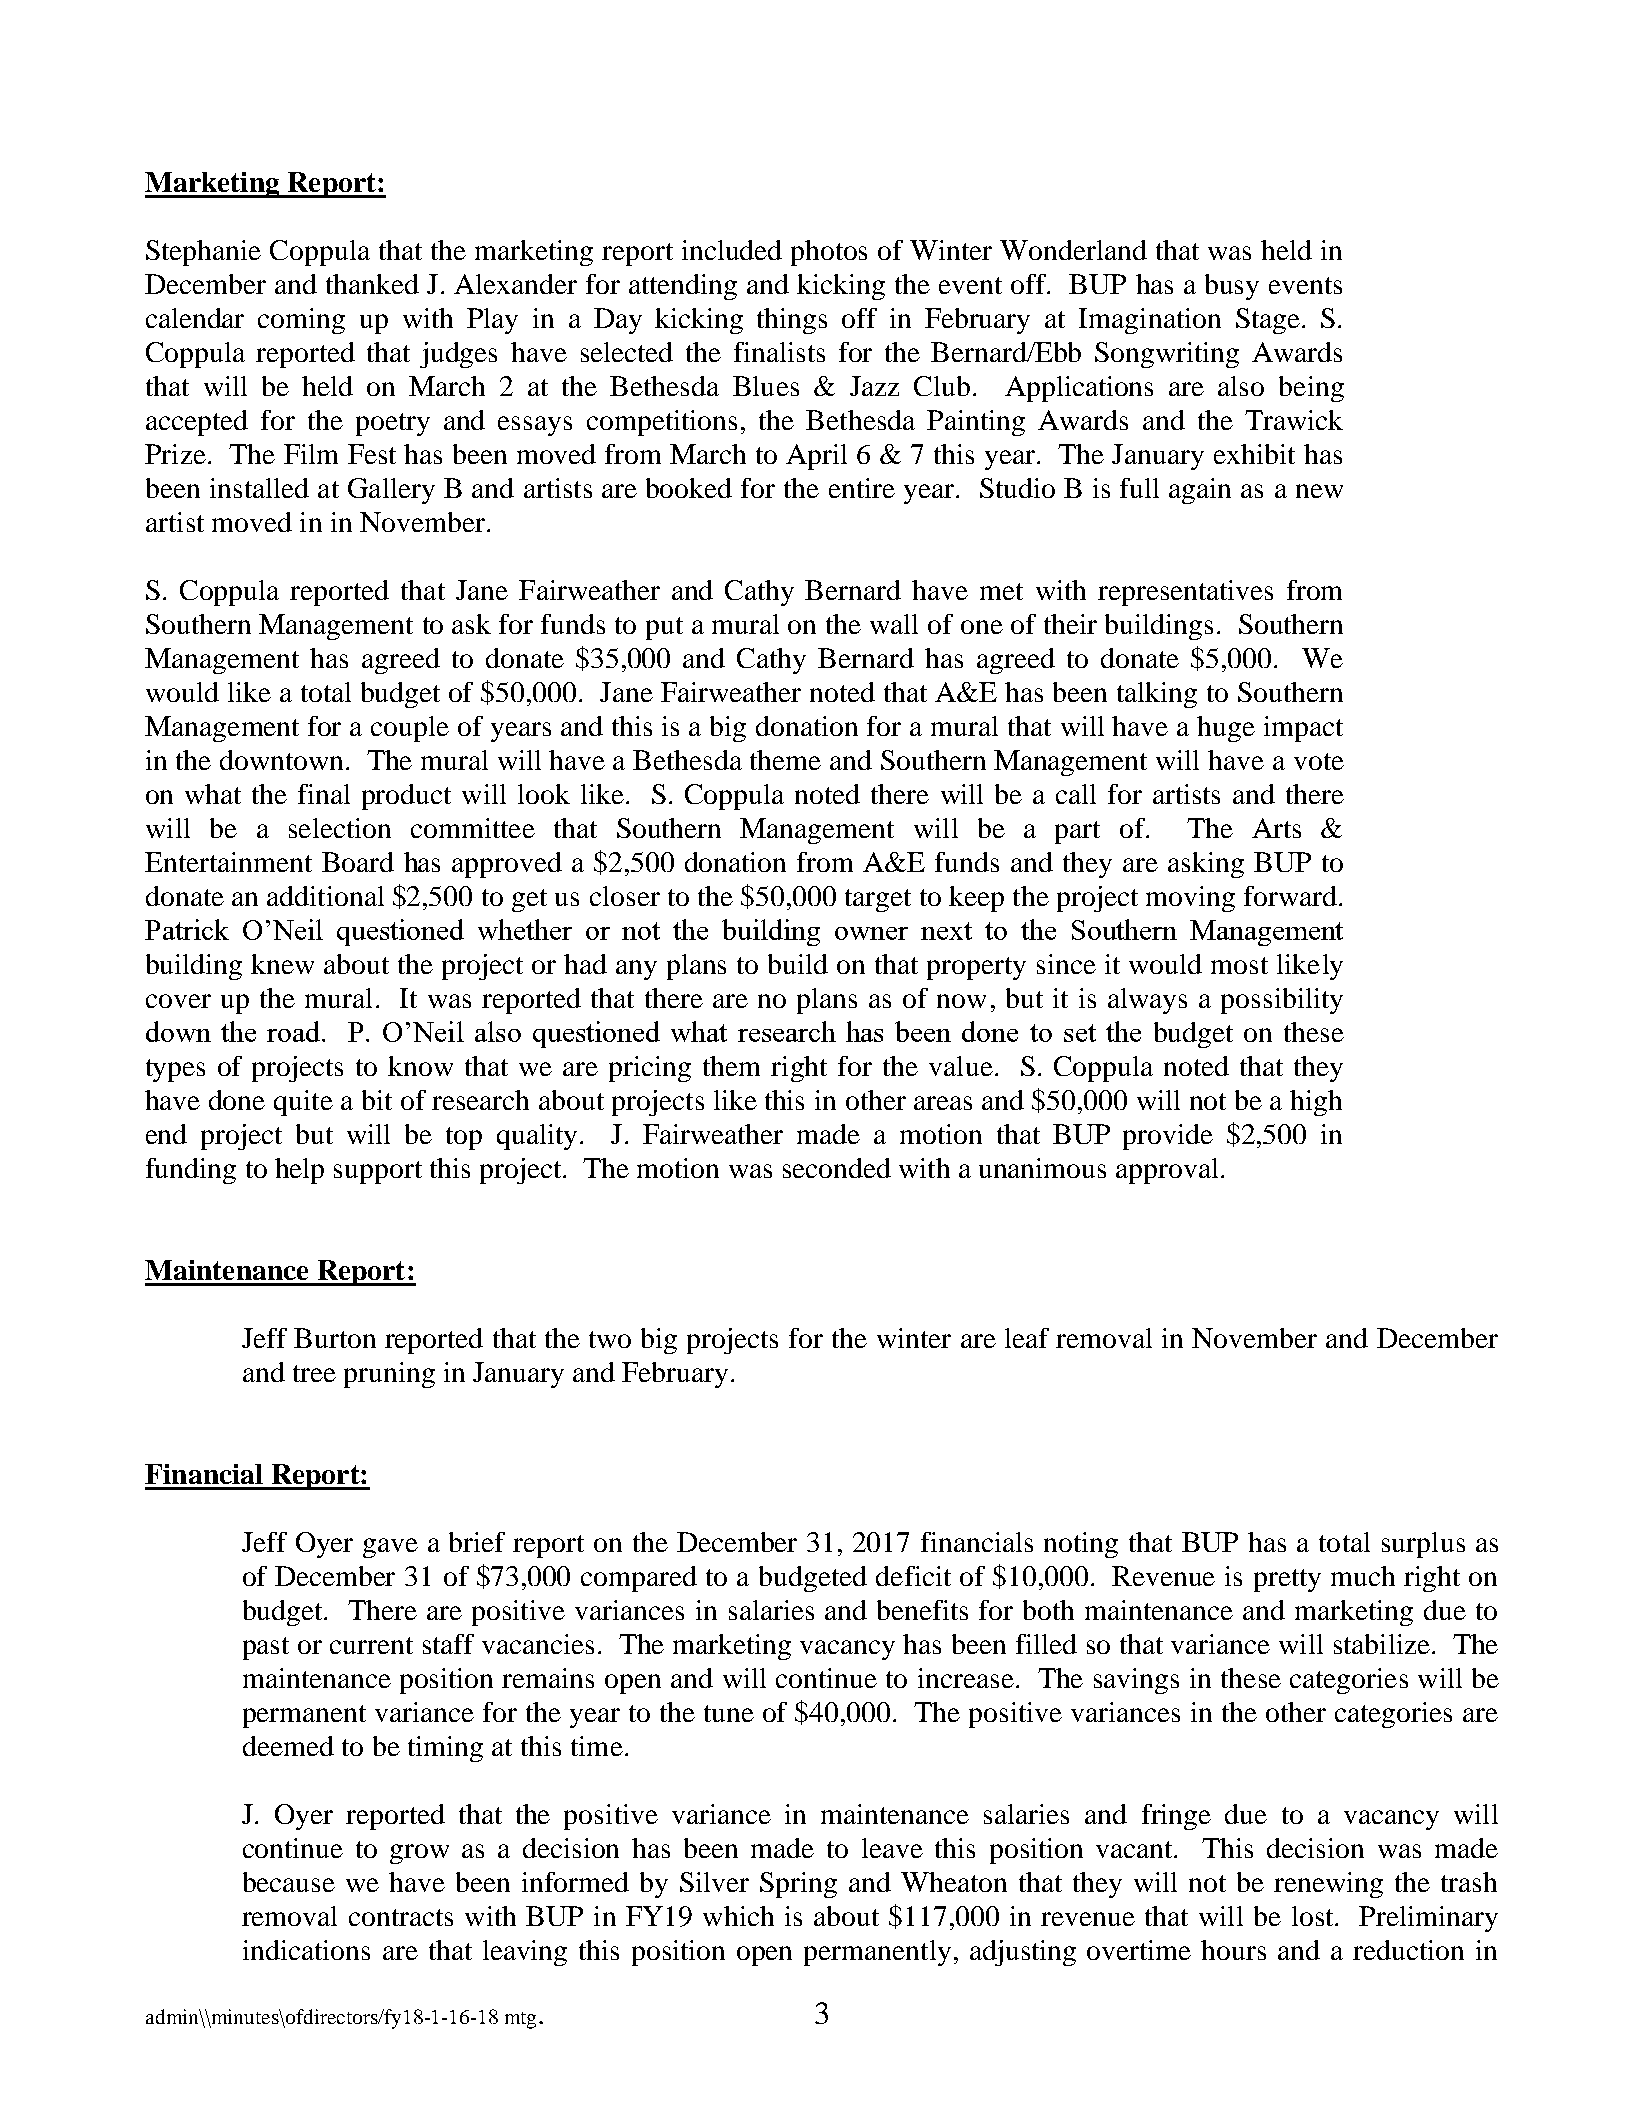 The height and width of the screenshot is (2128, 1644). Describe the element at coordinates (390, 1548) in the screenshot. I see `gave` at that location.
